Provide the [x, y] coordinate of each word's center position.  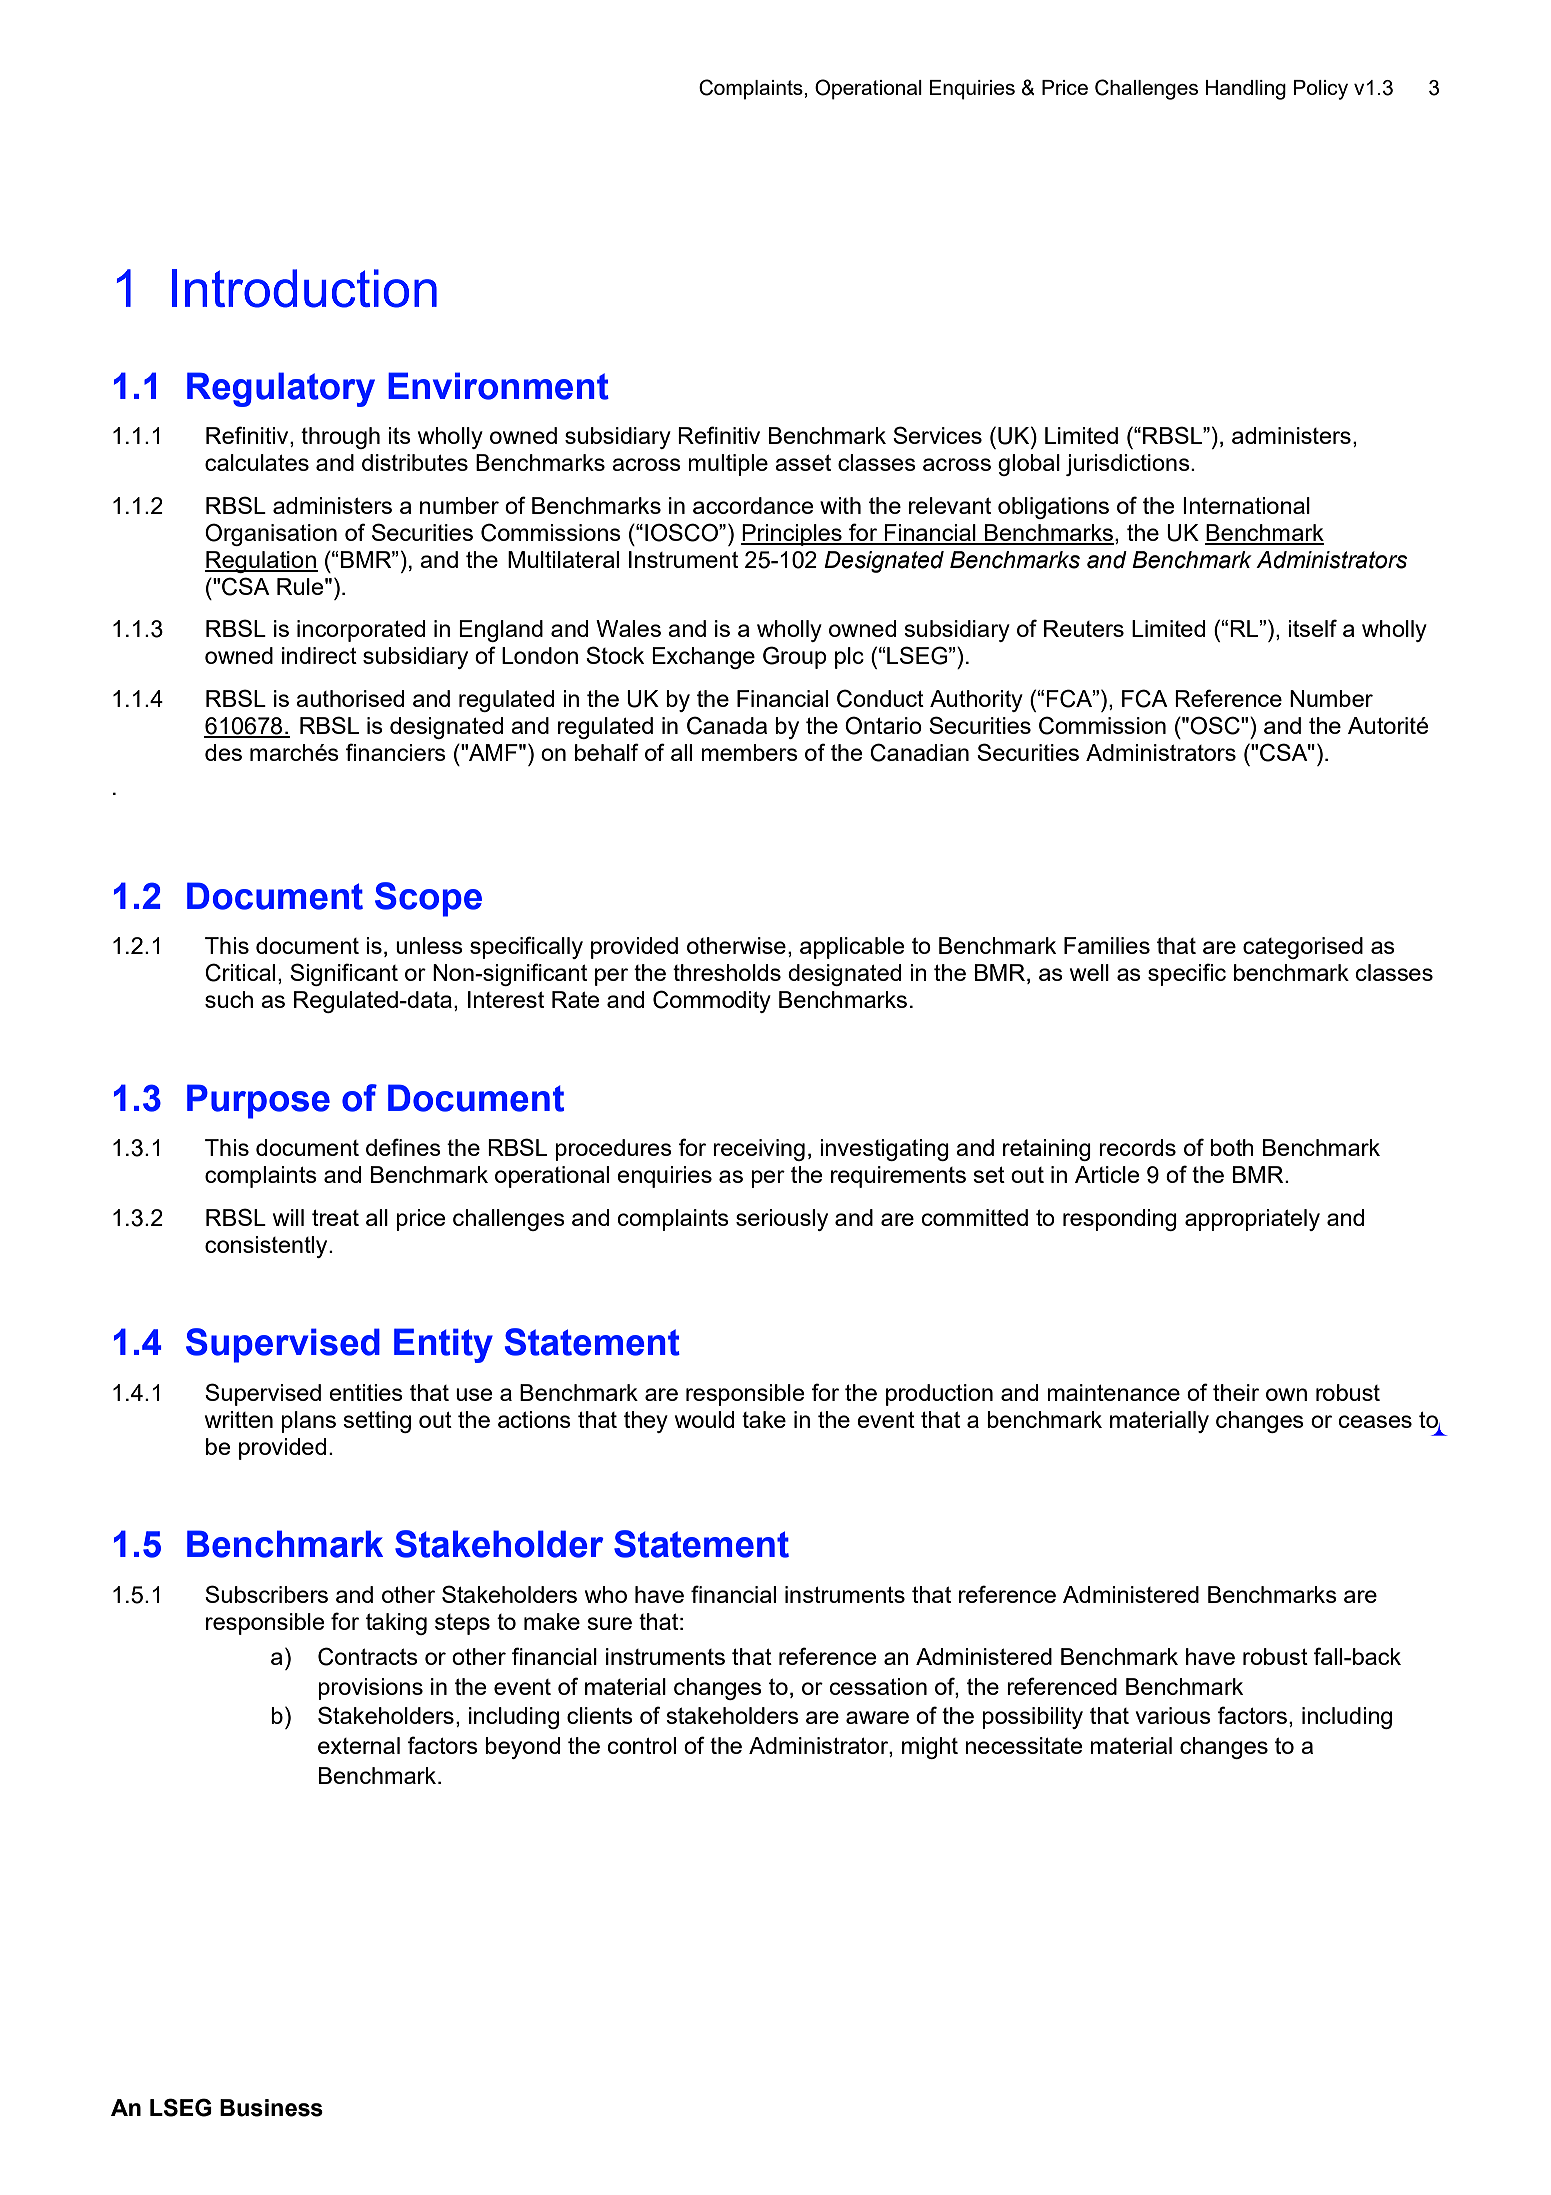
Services [937, 435]
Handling [1246, 90]
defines [403, 1147]
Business [271, 2108]
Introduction [304, 288]
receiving [759, 1150]
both [1232, 1147]
